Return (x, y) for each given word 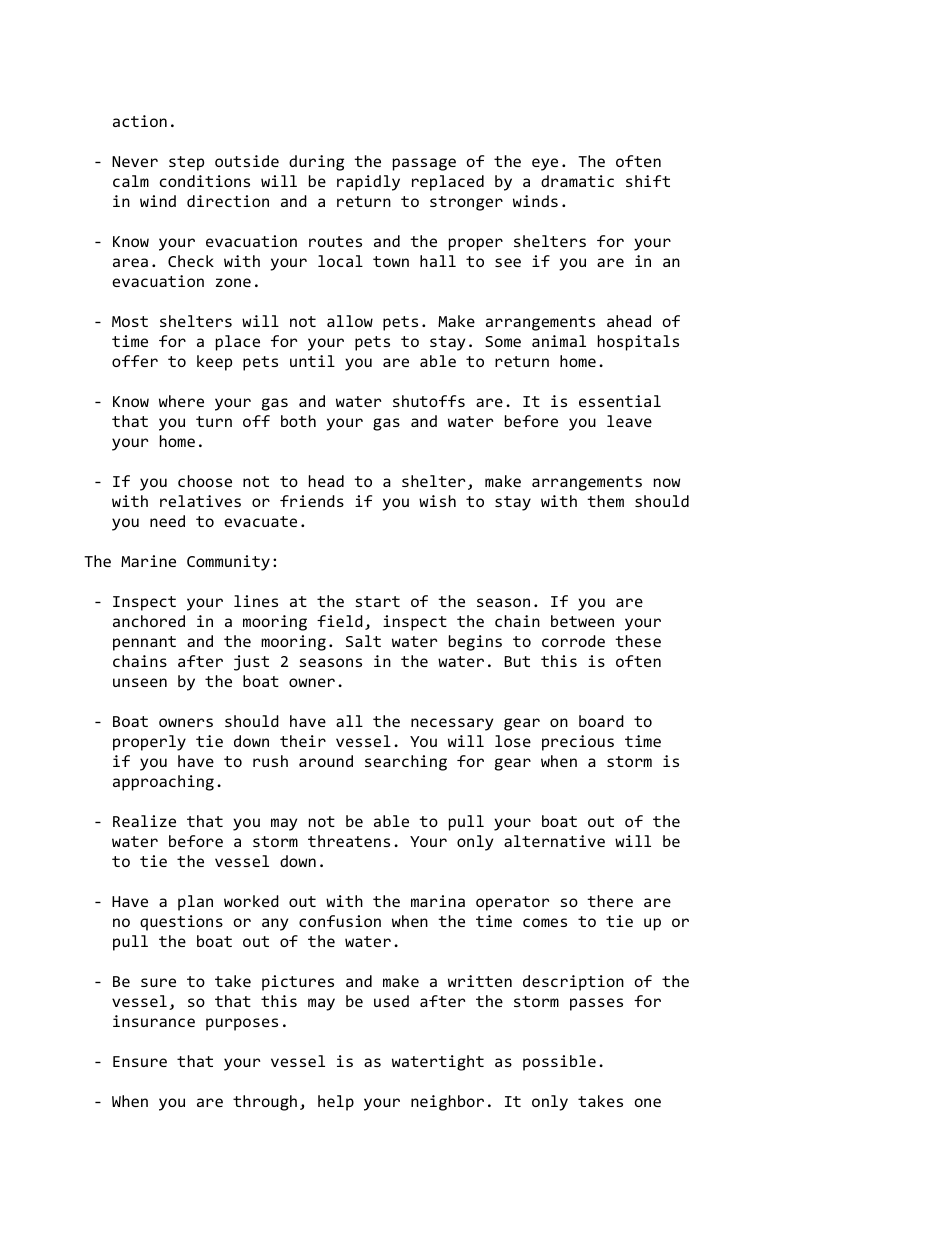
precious (578, 743)
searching (406, 763)
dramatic (577, 181)
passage (424, 164)
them (605, 501)
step (186, 163)
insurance (154, 1021)
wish (437, 501)
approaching (163, 783)
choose (205, 481)
